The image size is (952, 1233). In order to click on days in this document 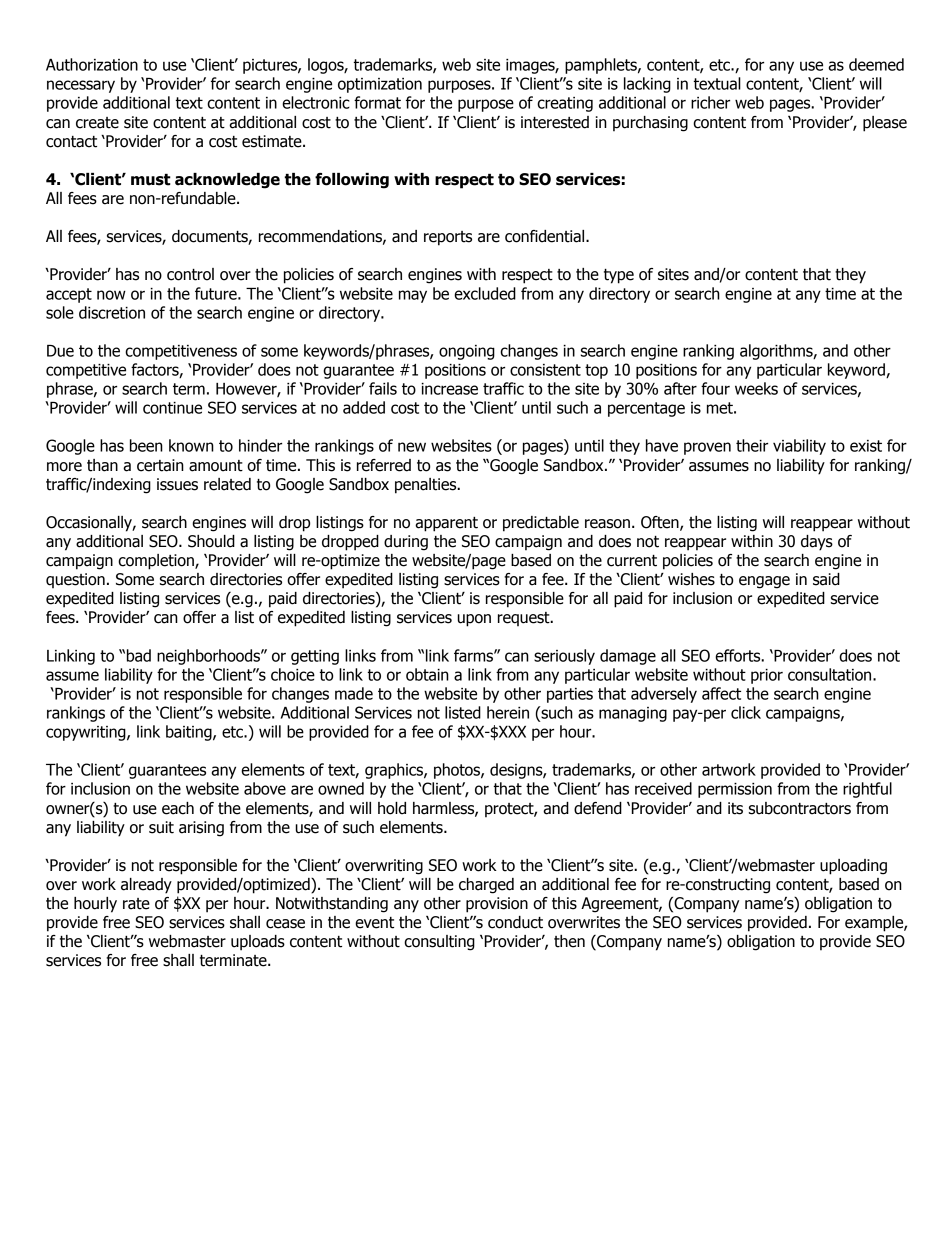, I will do `click(817, 543)`.
